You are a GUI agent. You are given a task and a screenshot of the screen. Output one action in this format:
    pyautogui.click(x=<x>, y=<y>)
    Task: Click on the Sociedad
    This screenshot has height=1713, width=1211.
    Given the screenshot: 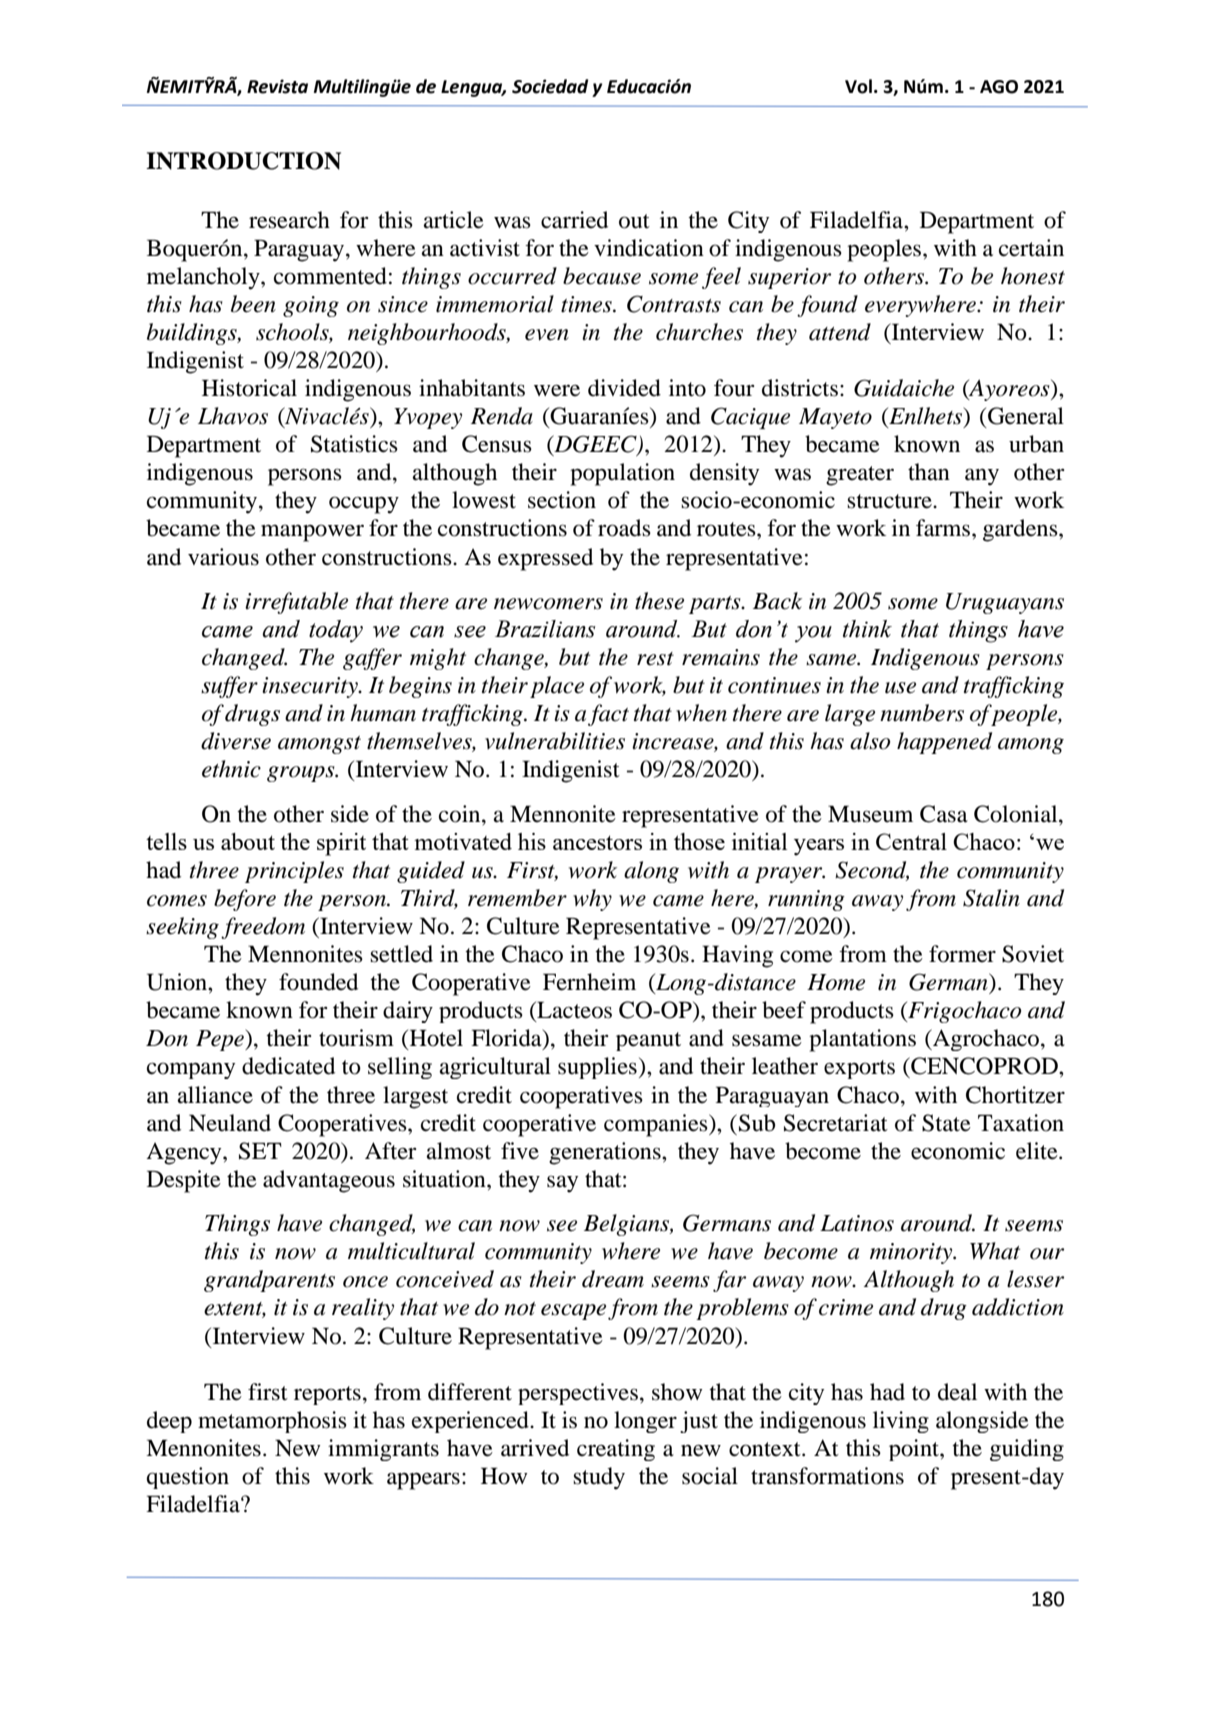 What is the action you would take?
    pyautogui.click(x=550, y=86)
